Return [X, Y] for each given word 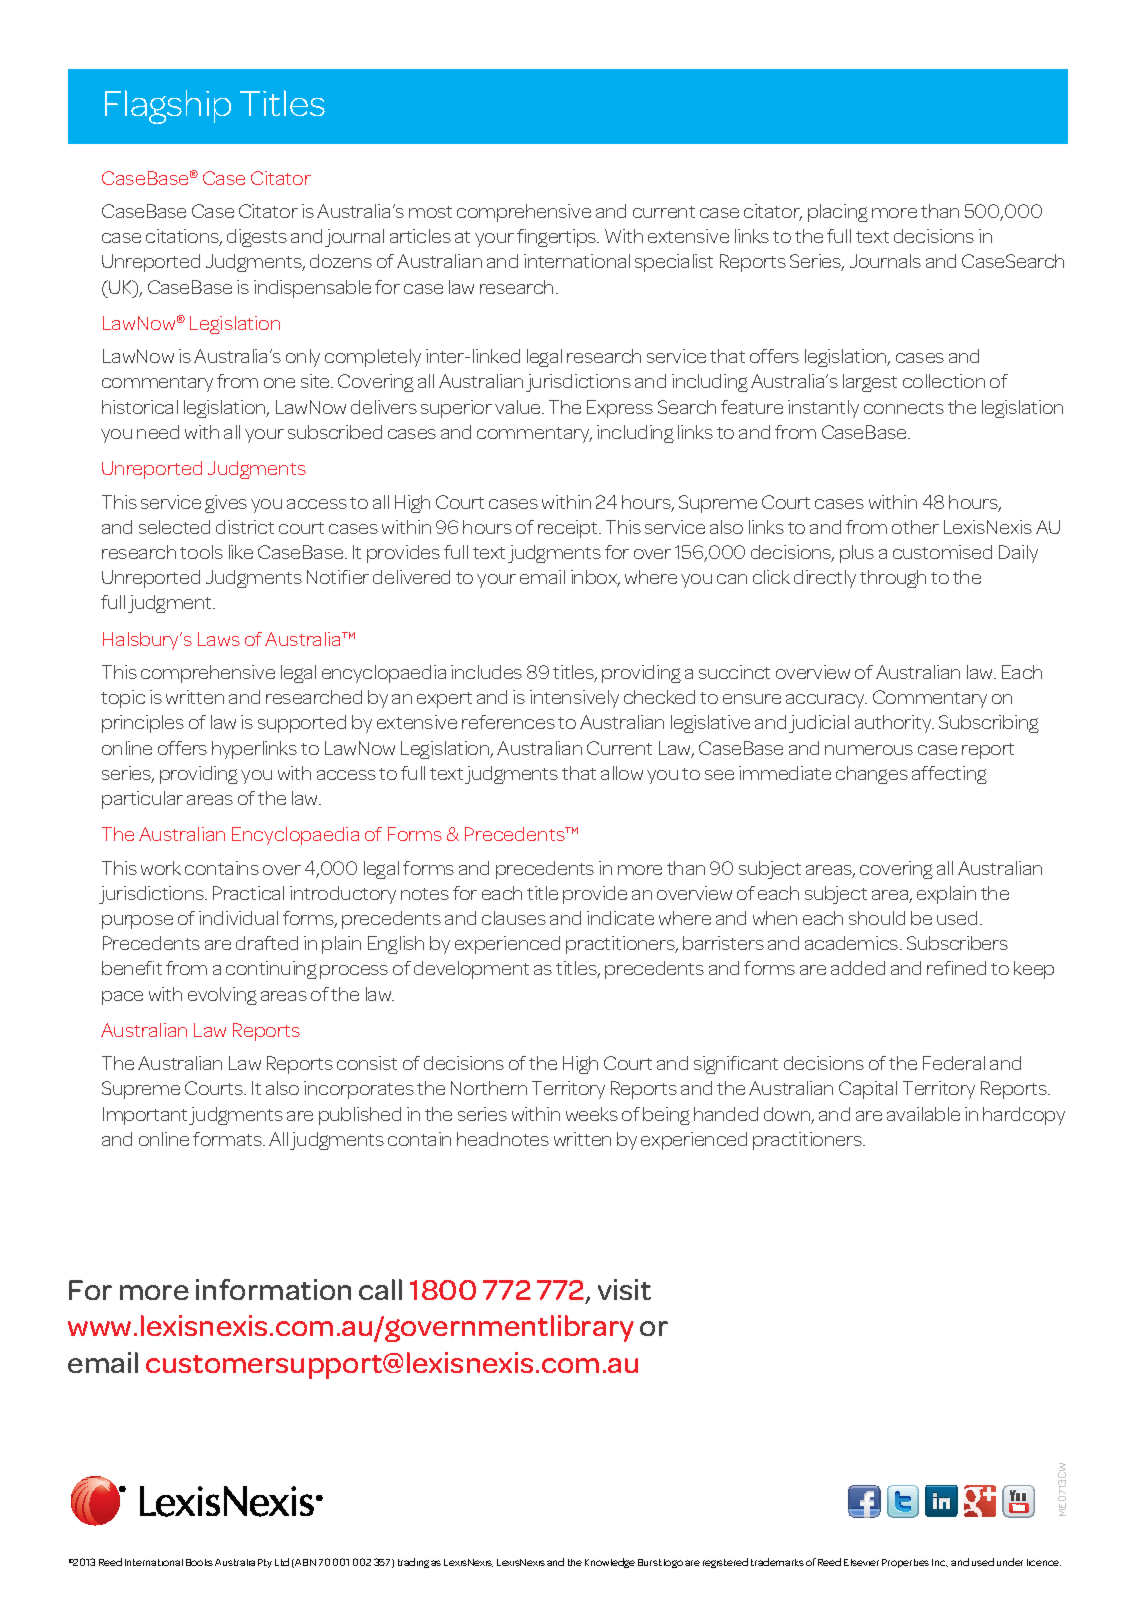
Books [199, 1562]
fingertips [558, 238]
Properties [905, 1563]
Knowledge [610, 1563]
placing [838, 213]
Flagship [168, 107]
